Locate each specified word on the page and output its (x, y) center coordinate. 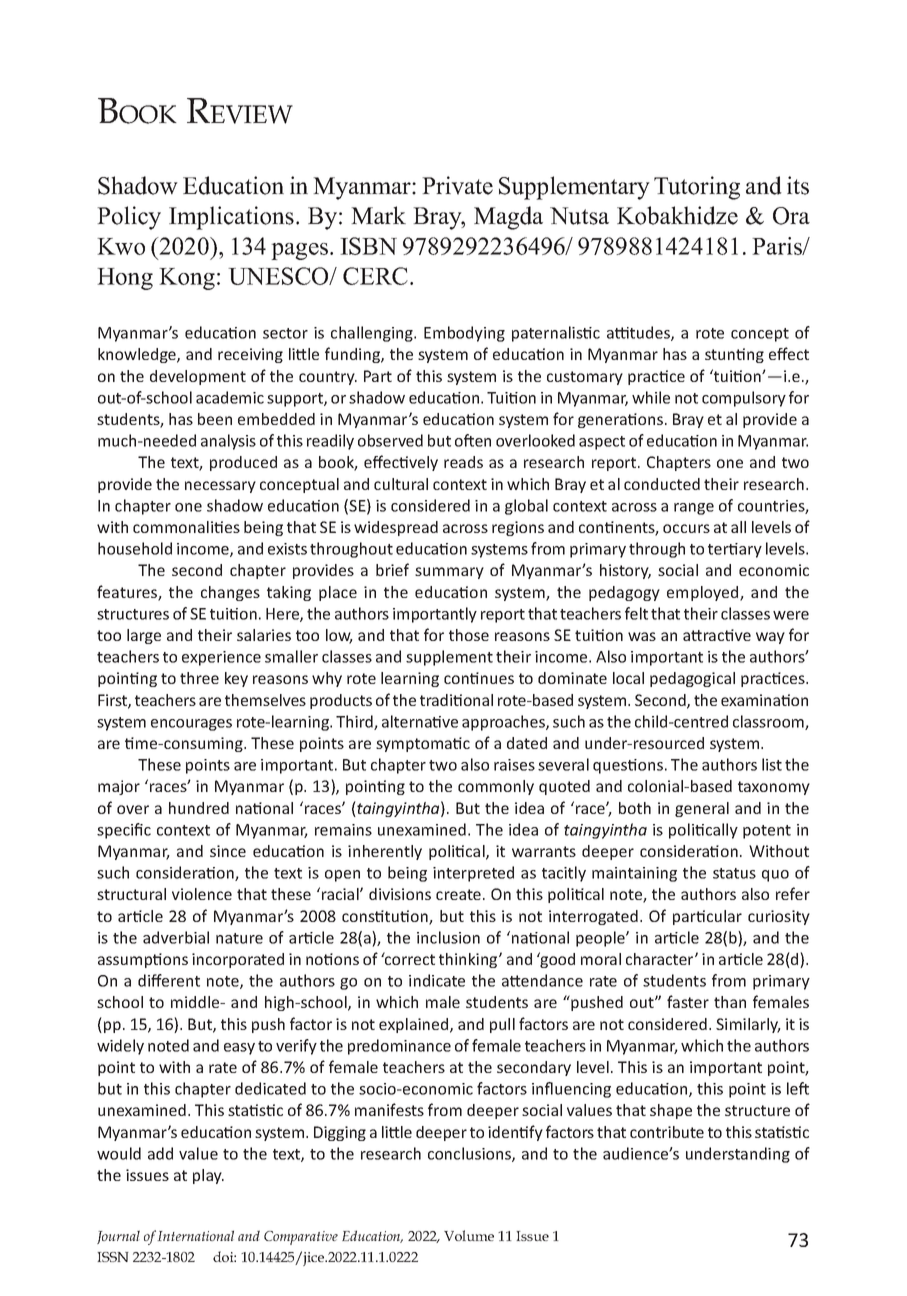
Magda (508, 218)
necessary (220, 487)
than (730, 1002)
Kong (187, 279)
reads (463, 462)
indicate (437, 980)
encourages (191, 725)
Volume (469, 1235)
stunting (734, 355)
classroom (769, 722)
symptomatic (423, 744)
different (169, 980)
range (694, 509)
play (208, 1176)
